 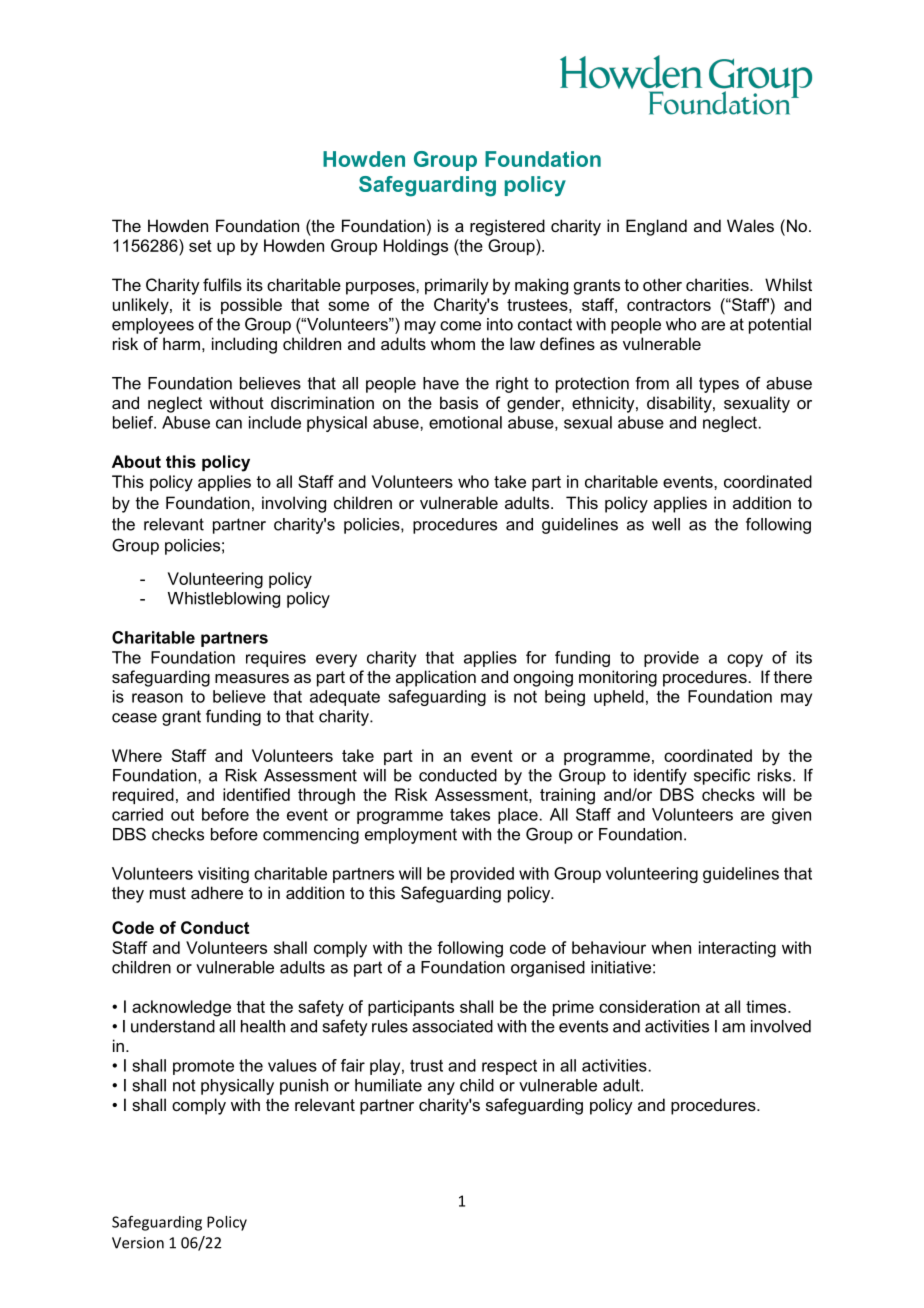 I want to click on About, so click(x=136, y=461).
